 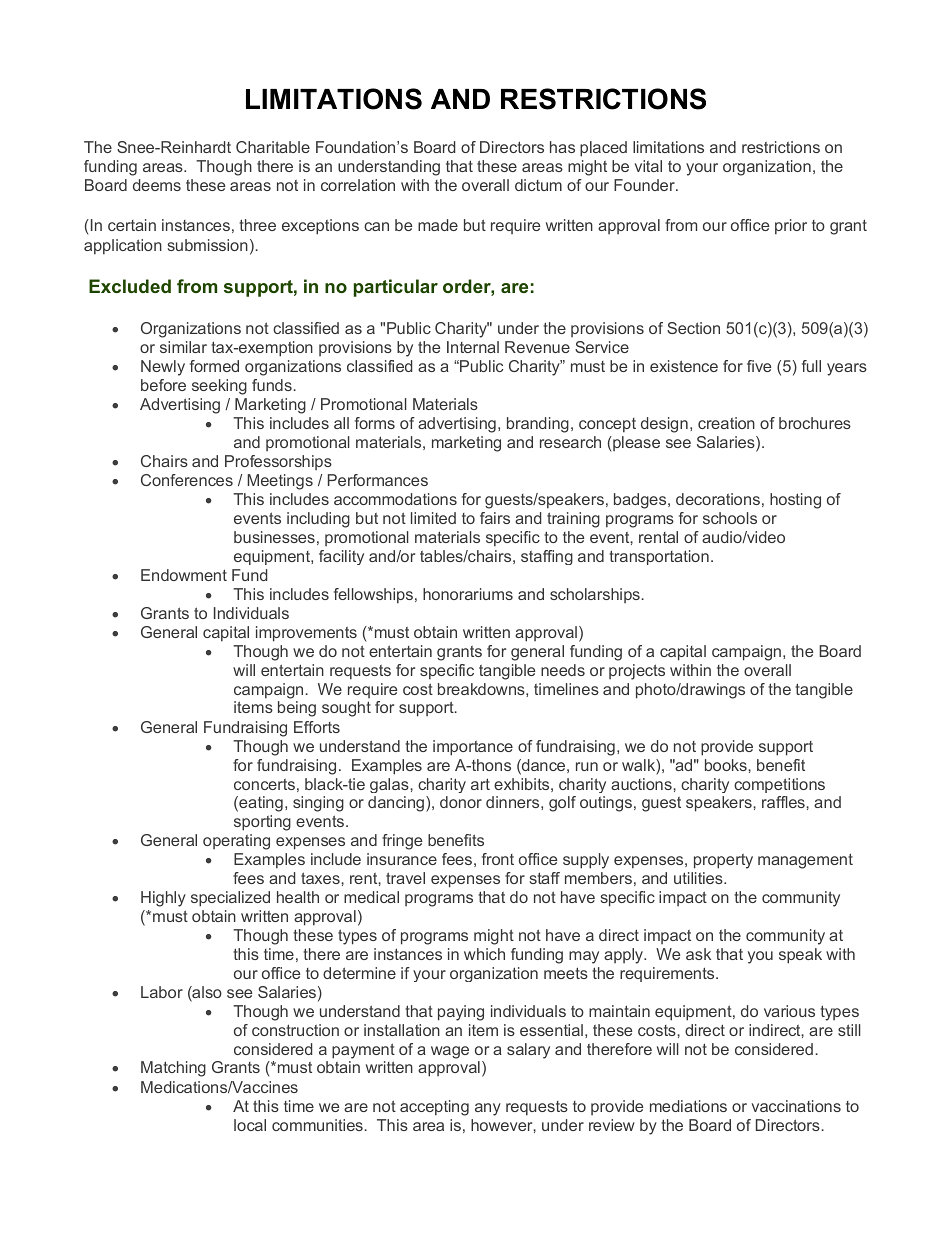 What do you see at coordinates (796, 1106) in the screenshot?
I see `vaccinations` at bounding box center [796, 1106].
